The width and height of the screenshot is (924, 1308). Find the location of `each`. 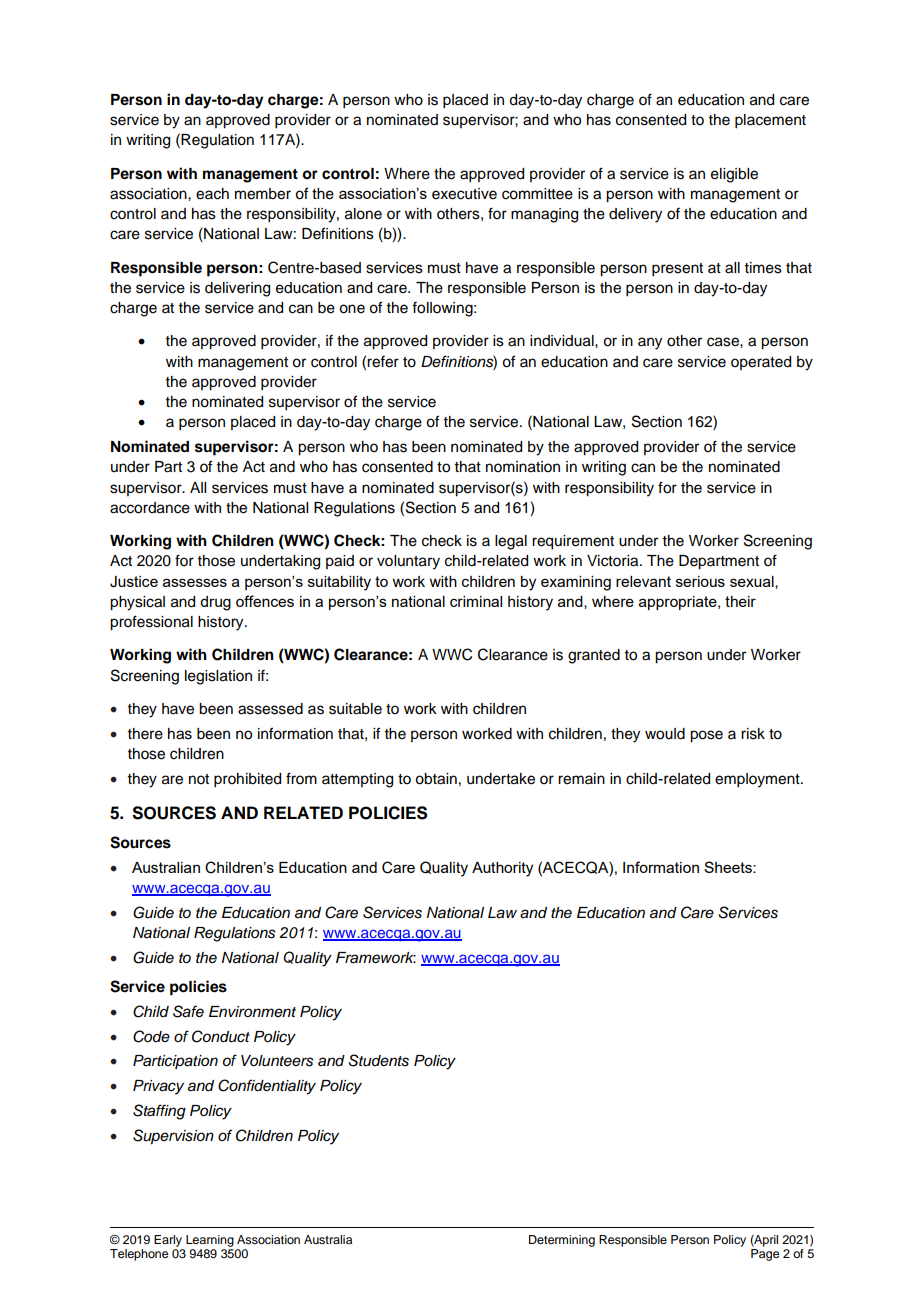

each is located at coordinates (212, 194).
